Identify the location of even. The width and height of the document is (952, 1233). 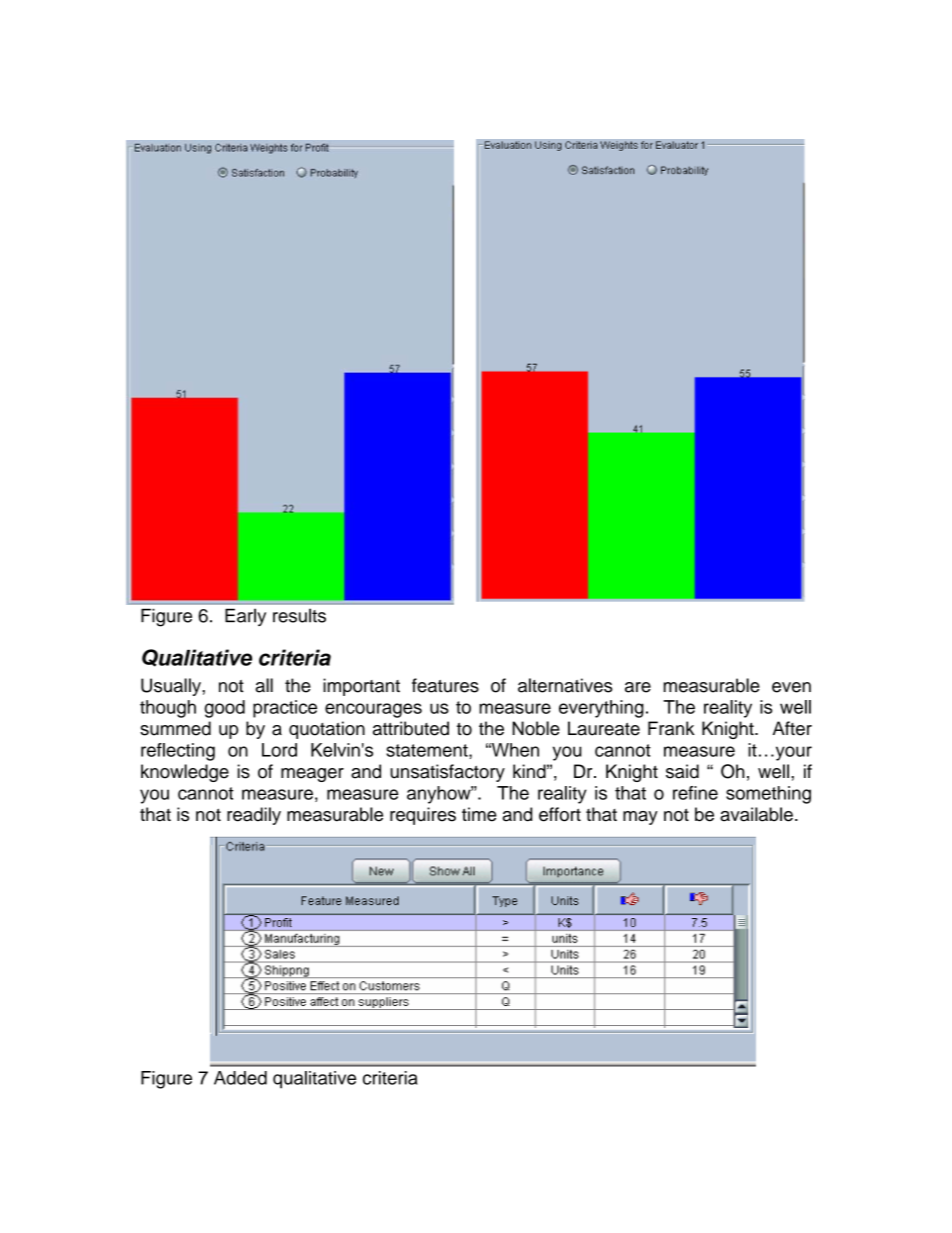
(791, 687).
